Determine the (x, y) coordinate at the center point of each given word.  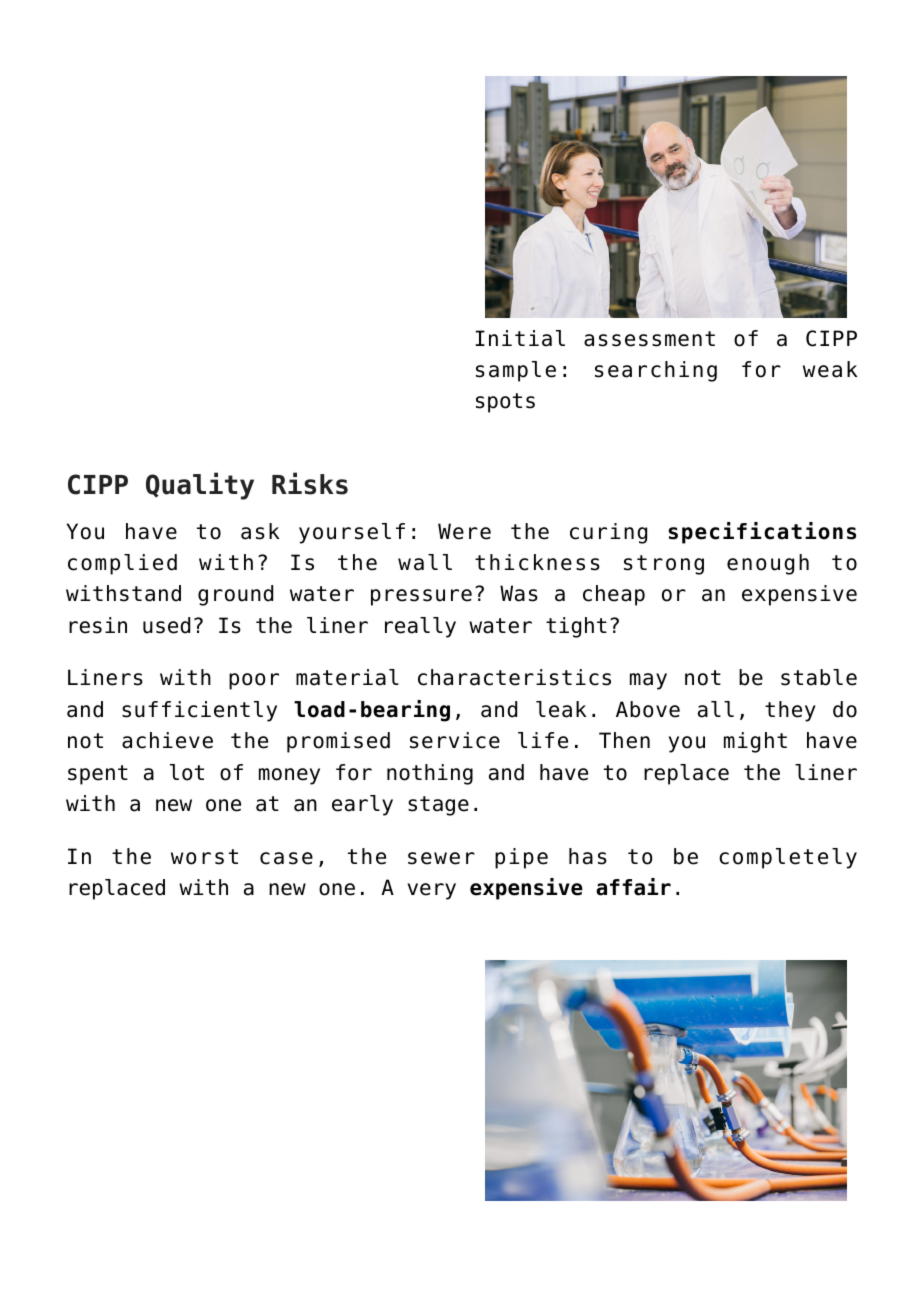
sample (516, 371)
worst (204, 857)
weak (830, 369)
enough (768, 564)
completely (788, 858)
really (420, 627)
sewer (441, 858)
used (166, 625)
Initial (520, 338)
